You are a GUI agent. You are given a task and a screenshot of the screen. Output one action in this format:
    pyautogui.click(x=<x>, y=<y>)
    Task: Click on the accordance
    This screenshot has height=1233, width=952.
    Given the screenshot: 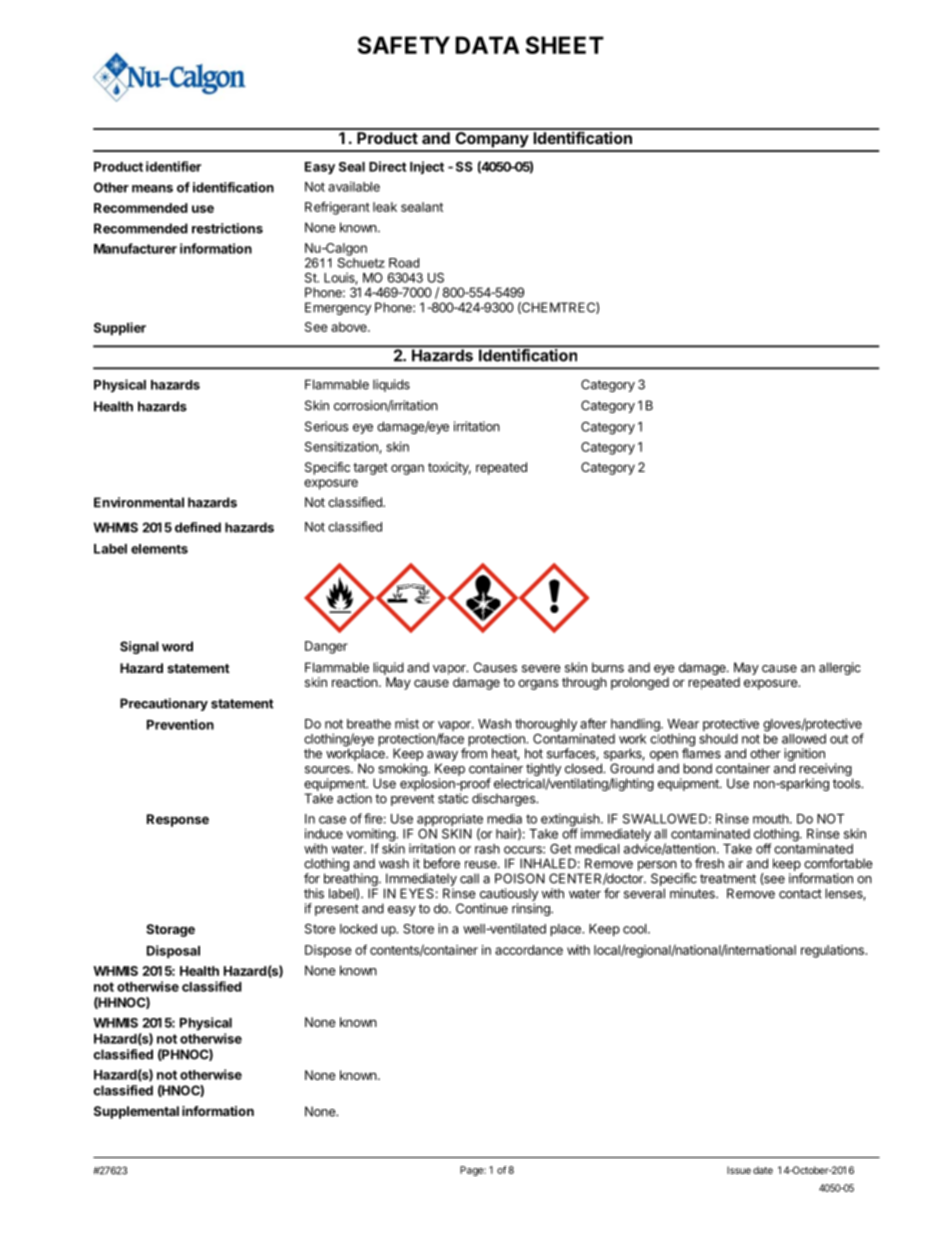 What is the action you would take?
    pyautogui.click(x=529, y=950)
